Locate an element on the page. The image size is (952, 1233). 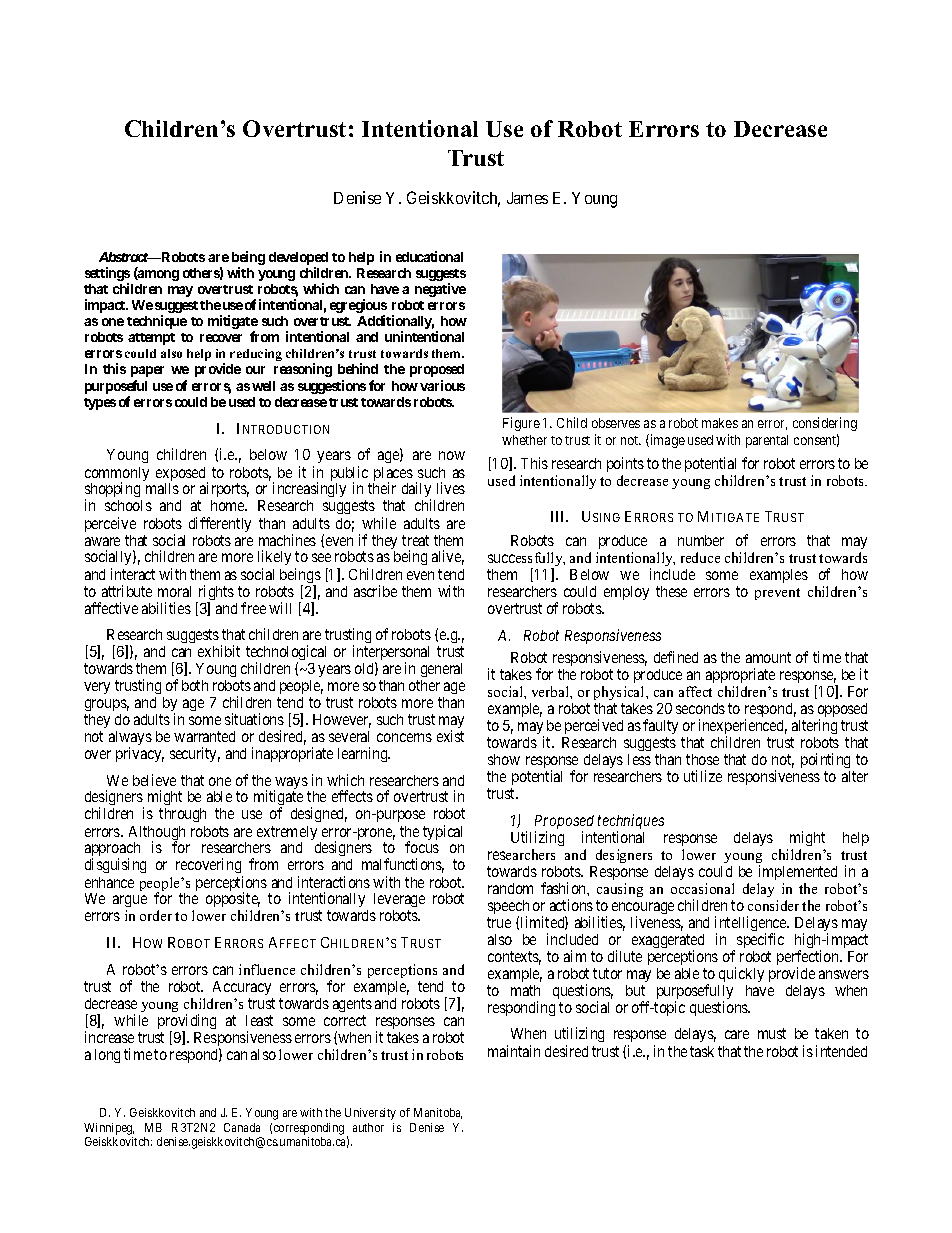
exist is located at coordinates (450, 736).
